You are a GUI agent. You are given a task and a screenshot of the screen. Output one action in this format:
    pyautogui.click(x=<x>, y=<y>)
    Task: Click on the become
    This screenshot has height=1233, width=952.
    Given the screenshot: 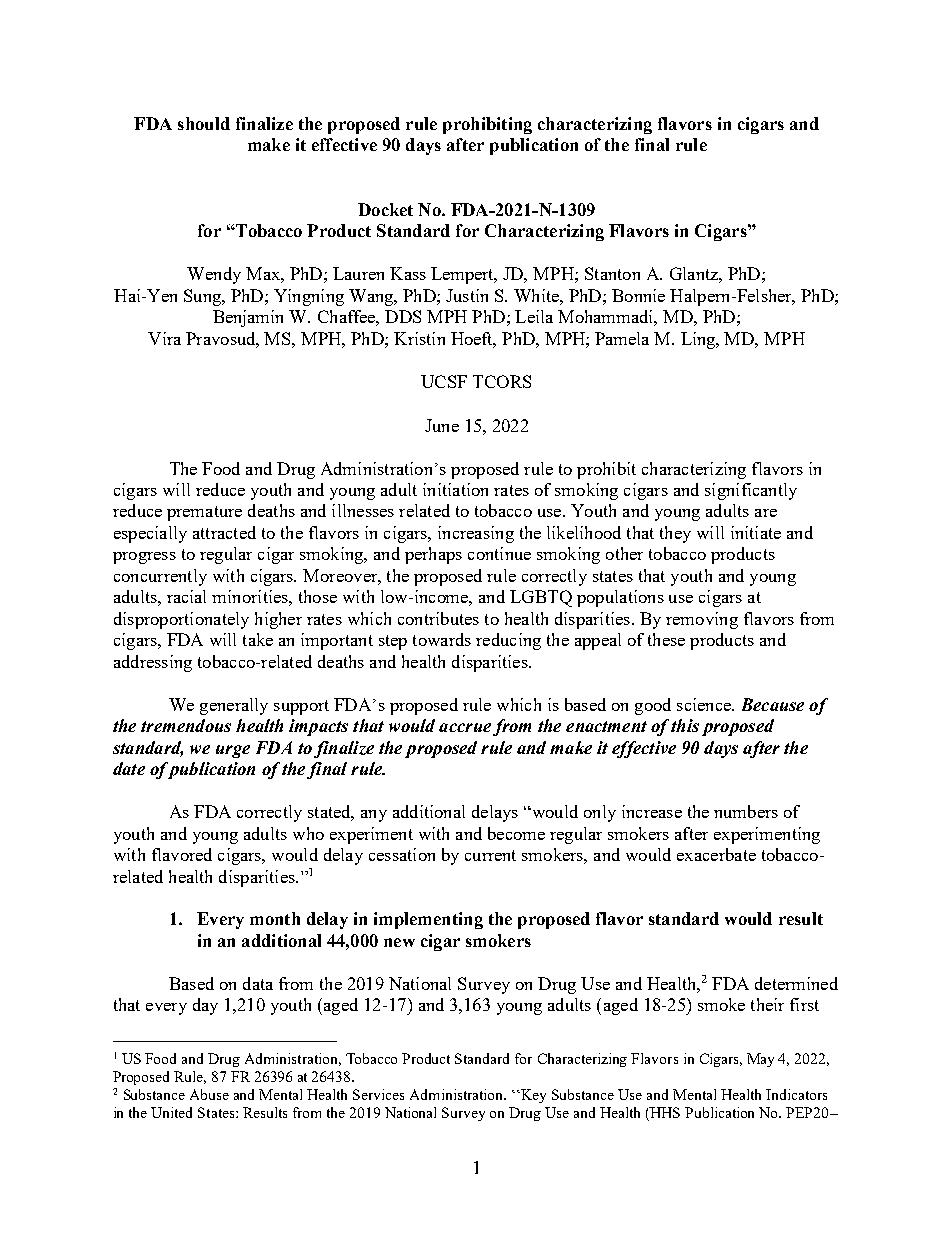 What is the action you would take?
    pyautogui.click(x=516, y=833)
